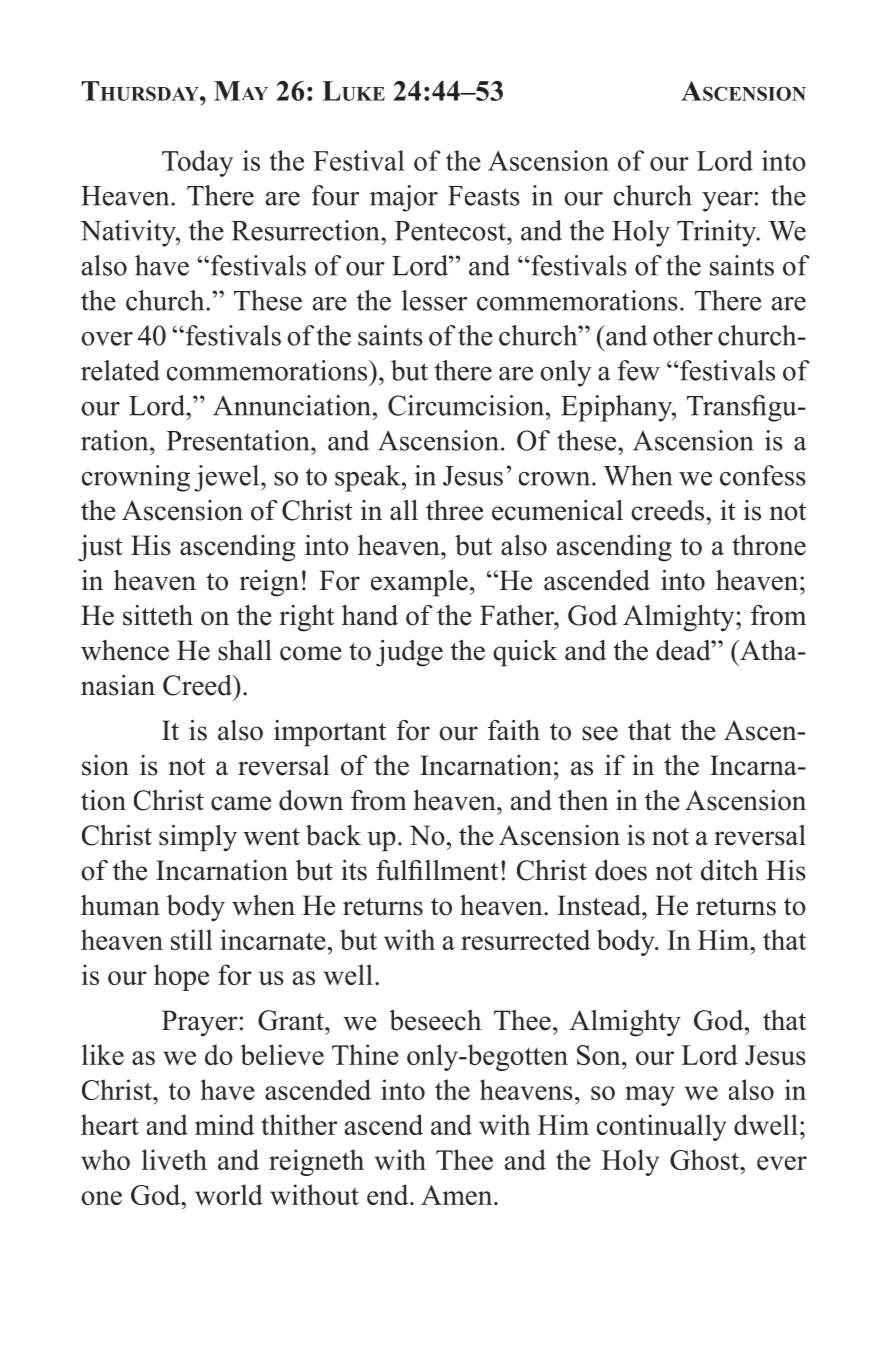  I want to click on year, so click(727, 202).
